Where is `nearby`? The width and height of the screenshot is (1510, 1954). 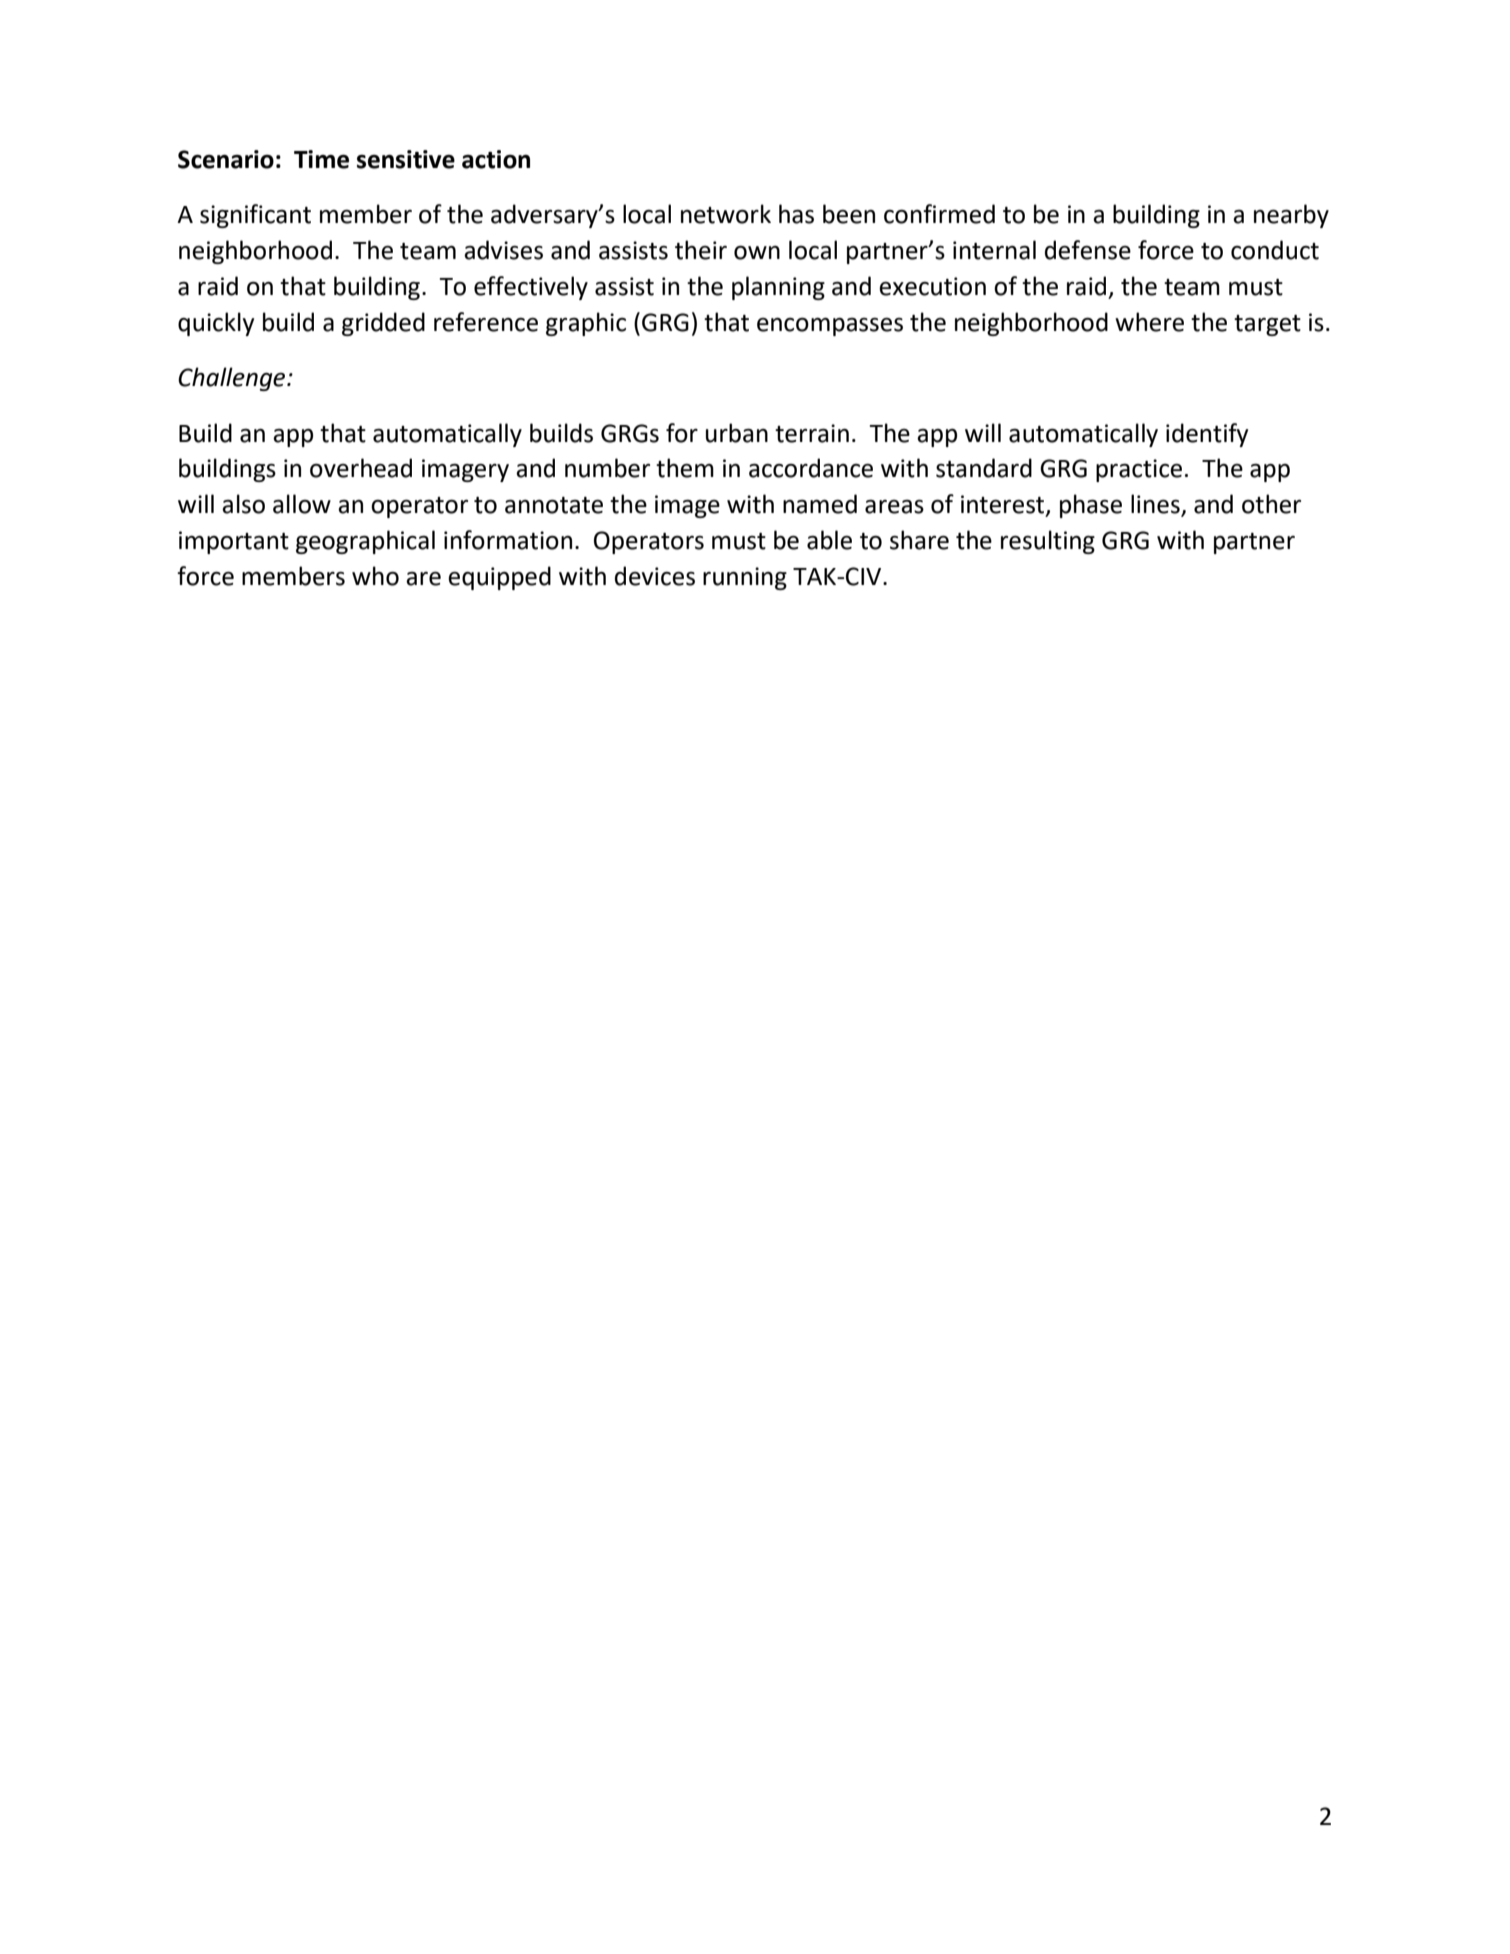 nearby is located at coordinates (1291, 216).
